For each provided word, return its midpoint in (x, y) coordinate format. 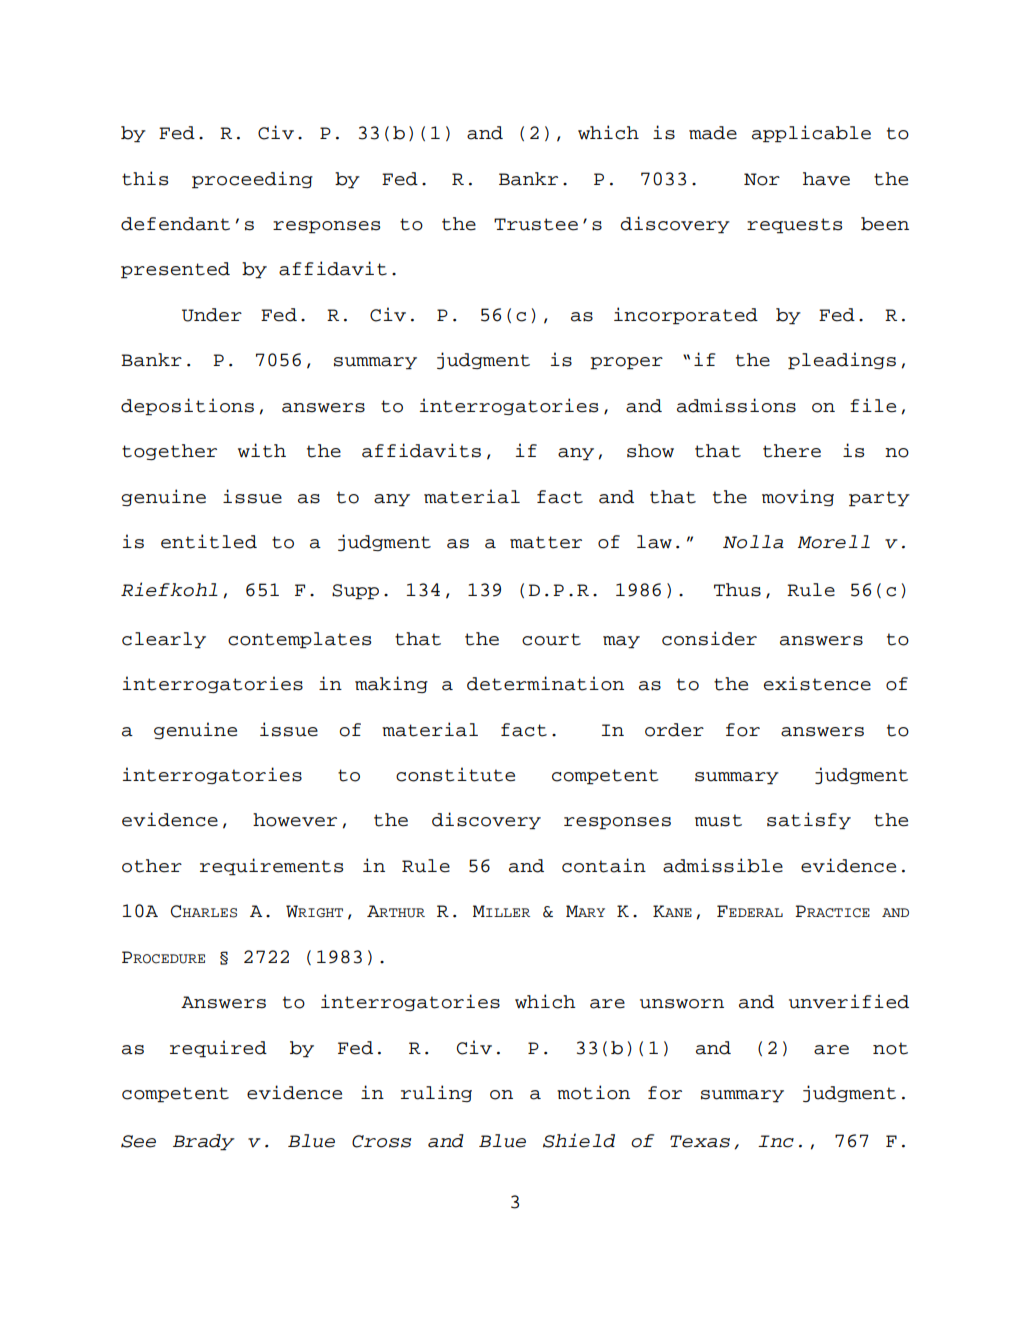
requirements (271, 867)
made (713, 133)
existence (817, 683)
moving (798, 497)
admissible (723, 865)
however (295, 820)
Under (212, 315)
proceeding (252, 180)
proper (626, 363)
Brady (204, 1142)
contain (604, 865)
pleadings (842, 361)
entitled (209, 541)
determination (545, 683)
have (826, 179)
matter (546, 542)
